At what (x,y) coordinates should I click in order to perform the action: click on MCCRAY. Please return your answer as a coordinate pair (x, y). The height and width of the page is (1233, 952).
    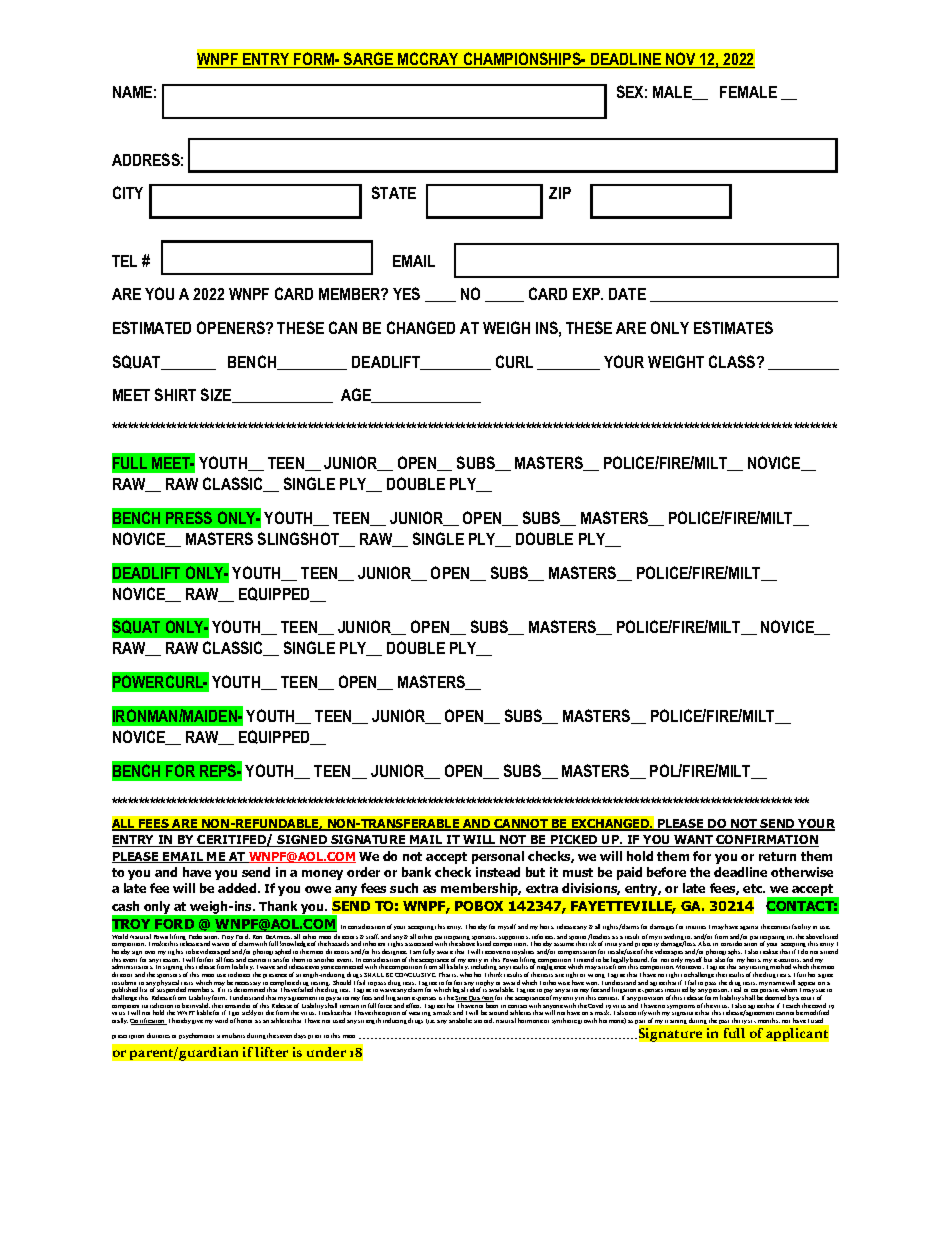
    Looking at the image, I should click on (429, 60).
